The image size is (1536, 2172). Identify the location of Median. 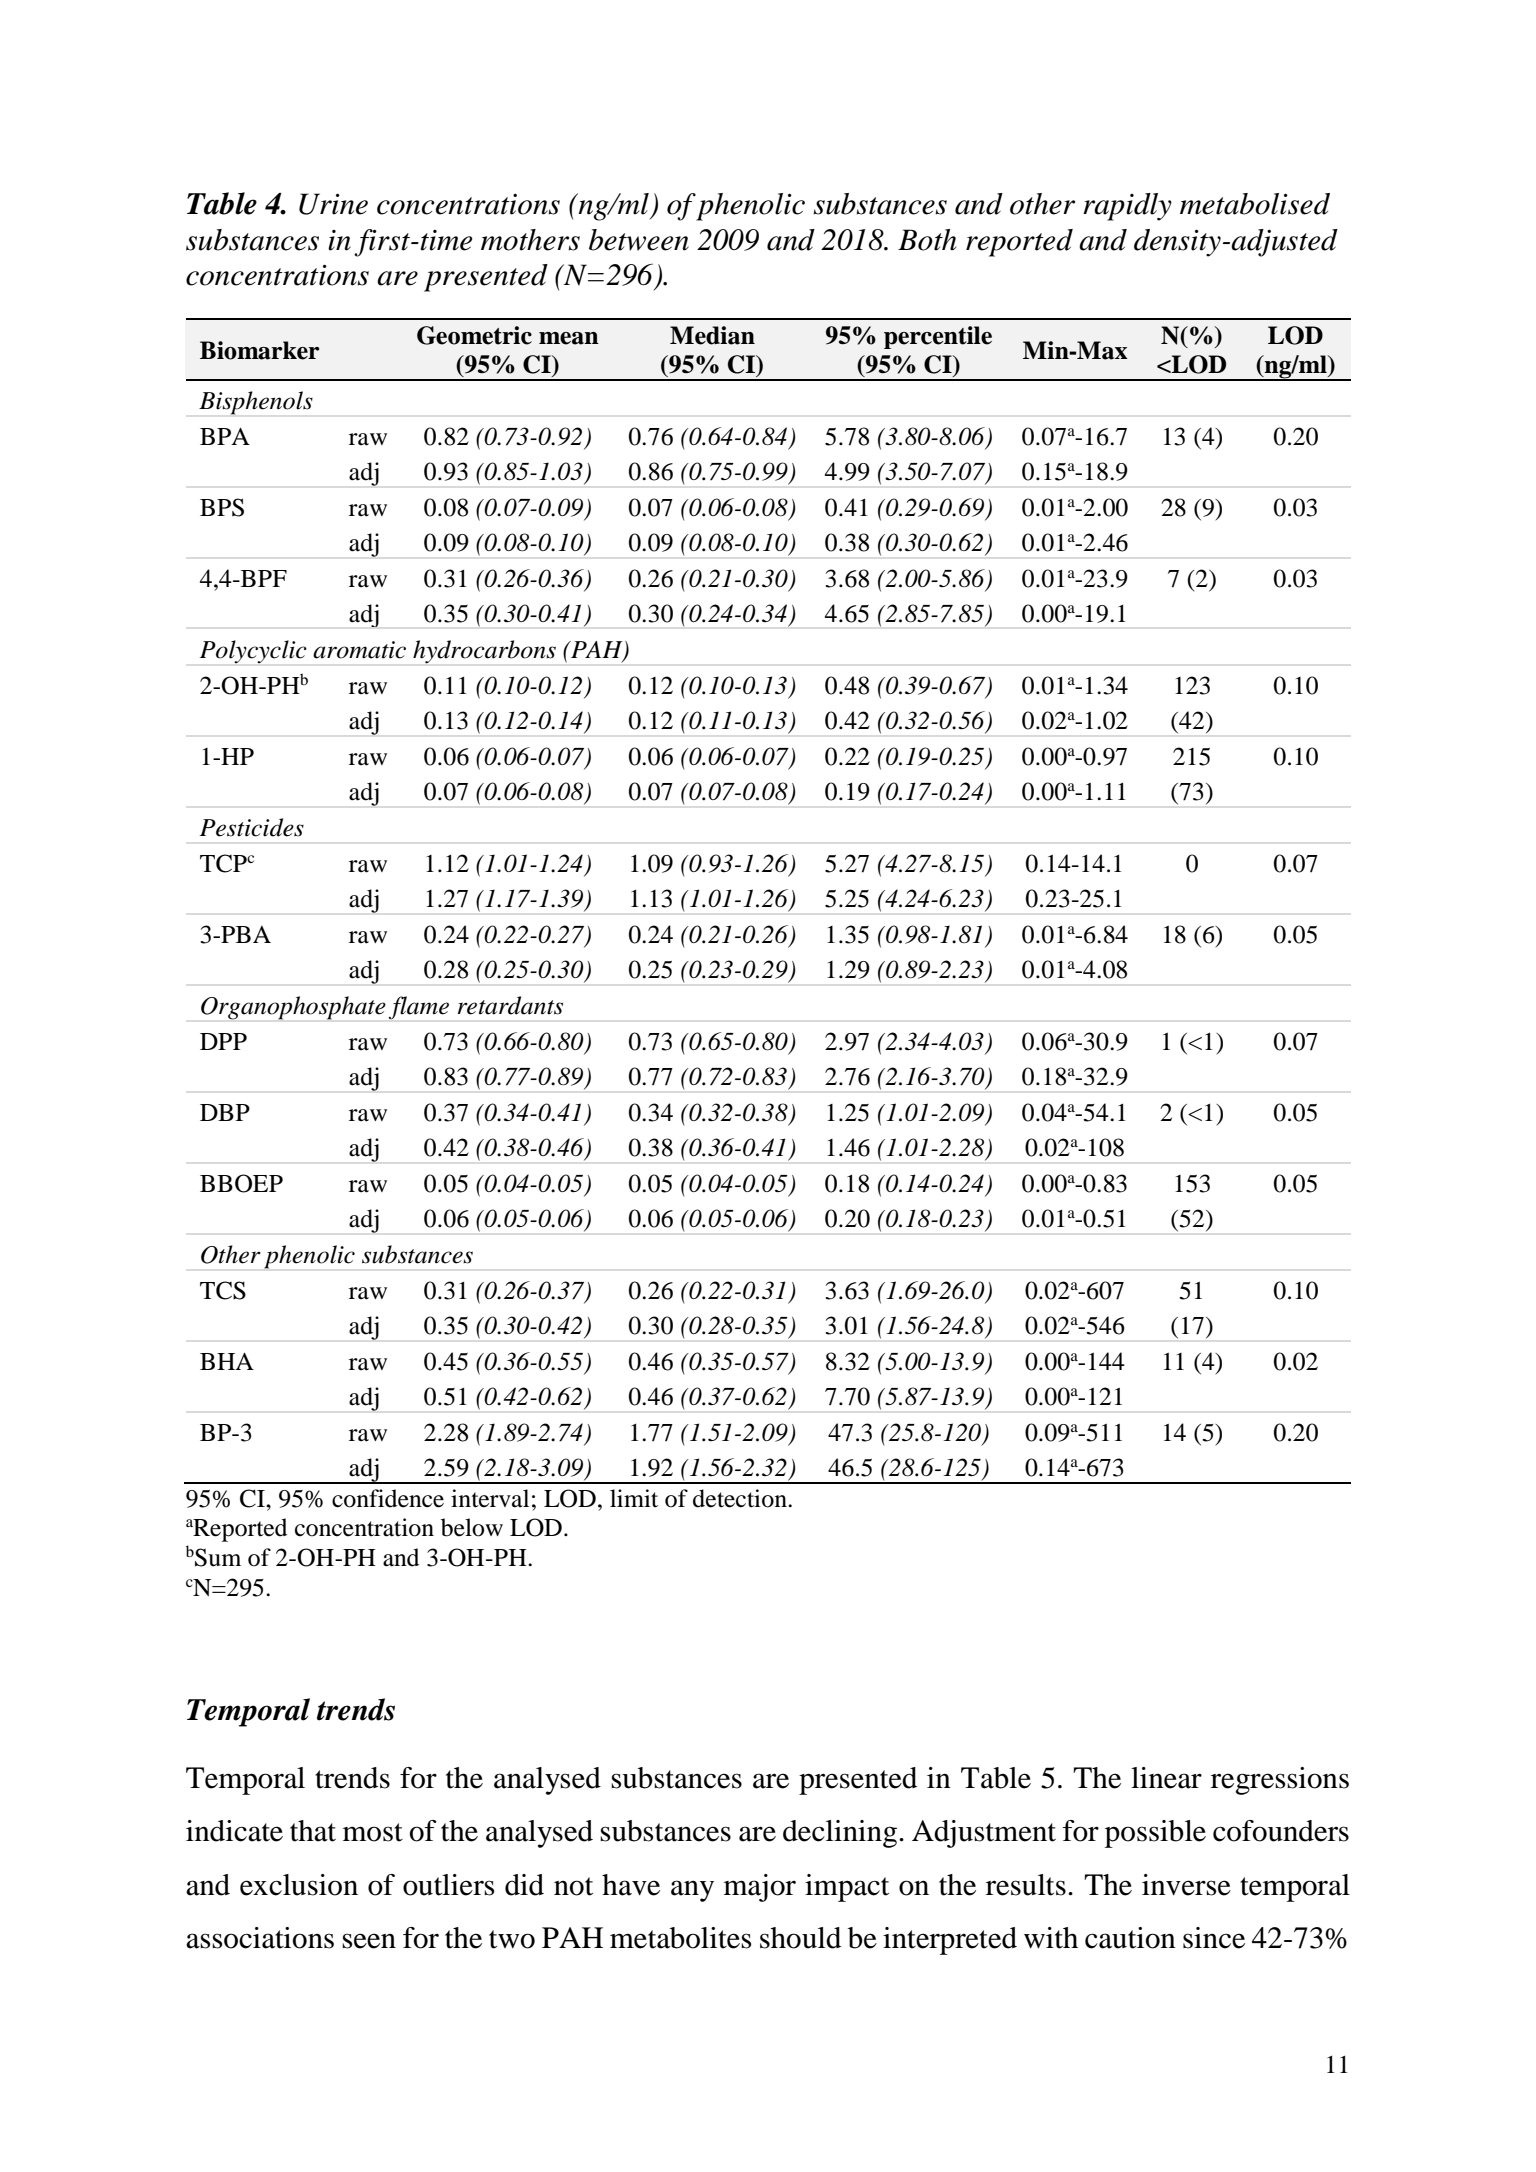
(712, 335).
